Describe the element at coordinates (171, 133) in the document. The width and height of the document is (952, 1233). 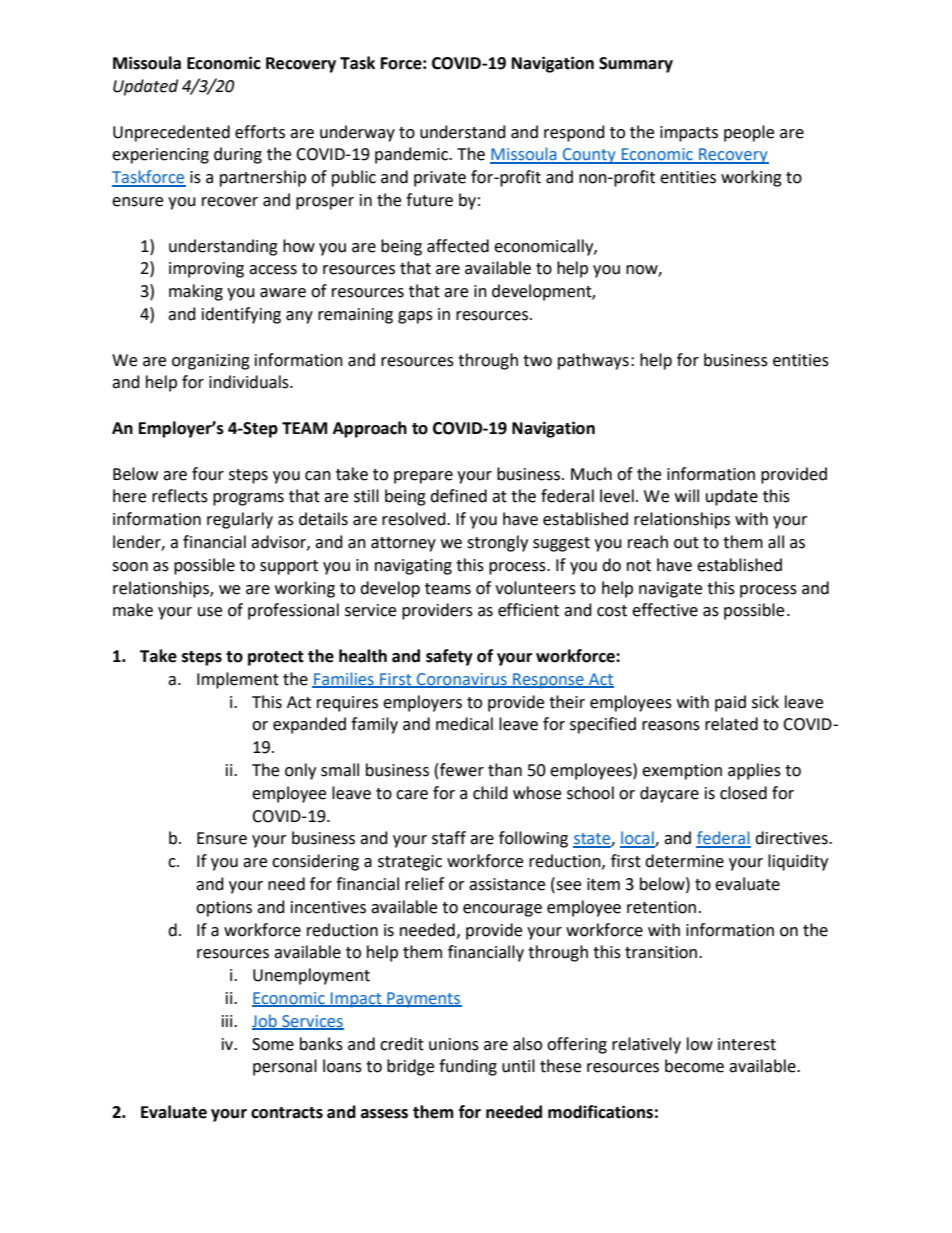
I see `Unprecedented` at that location.
